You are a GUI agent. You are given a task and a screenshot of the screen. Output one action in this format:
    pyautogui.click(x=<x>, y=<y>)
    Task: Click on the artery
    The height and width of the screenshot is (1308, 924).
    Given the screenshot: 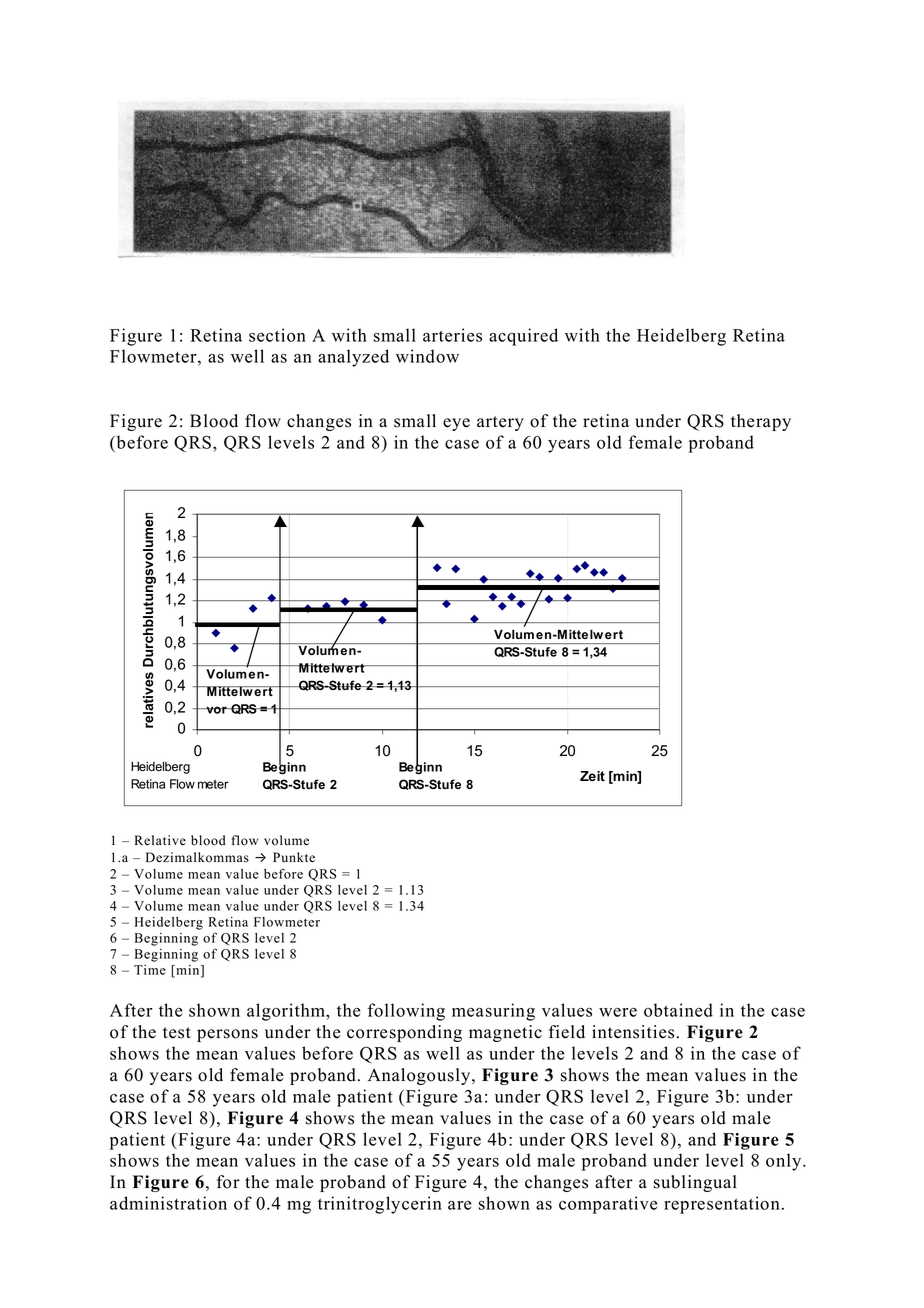 What is the action you would take?
    pyautogui.click(x=500, y=423)
